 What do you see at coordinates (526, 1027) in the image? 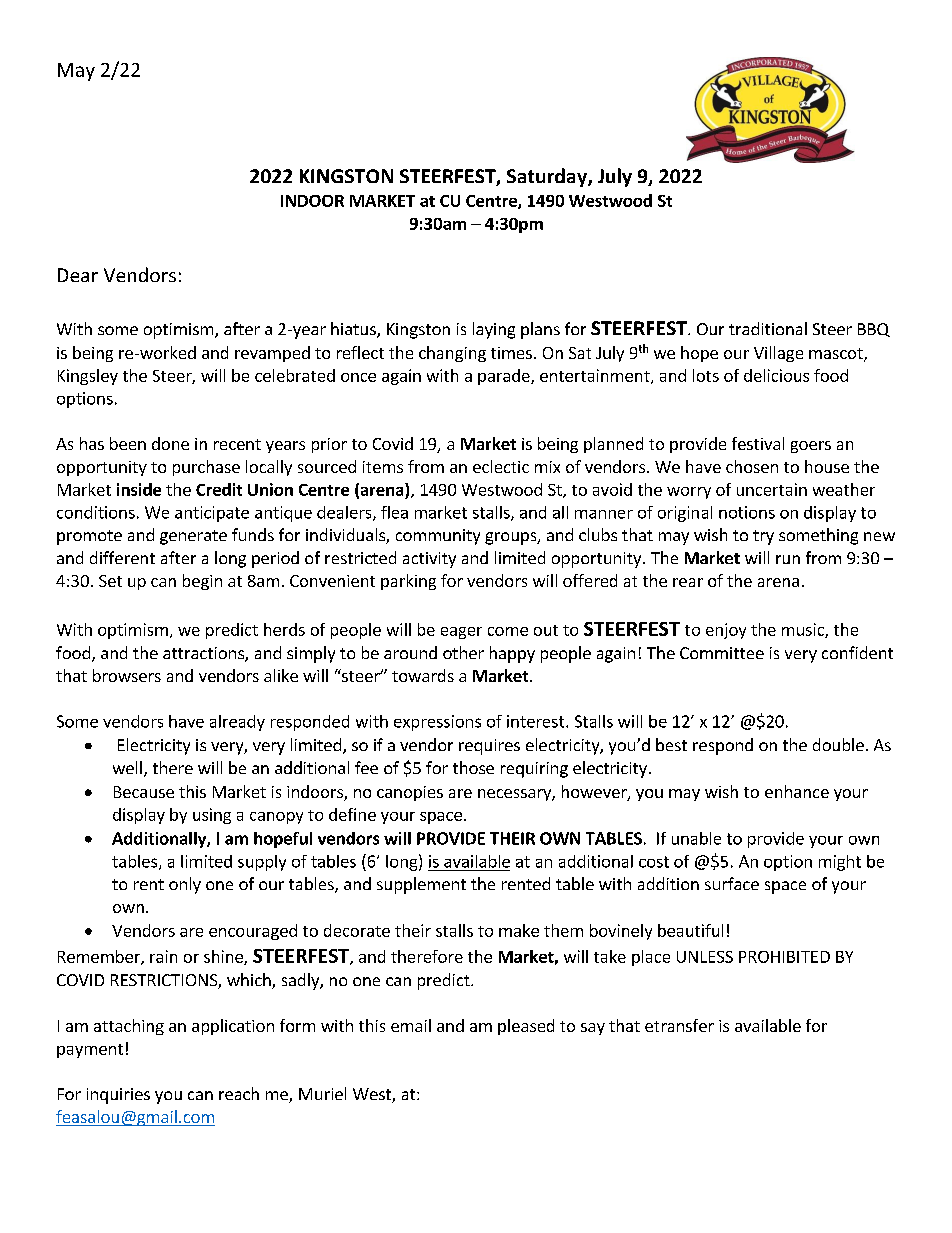
I see `pleased` at bounding box center [526, 1027].
